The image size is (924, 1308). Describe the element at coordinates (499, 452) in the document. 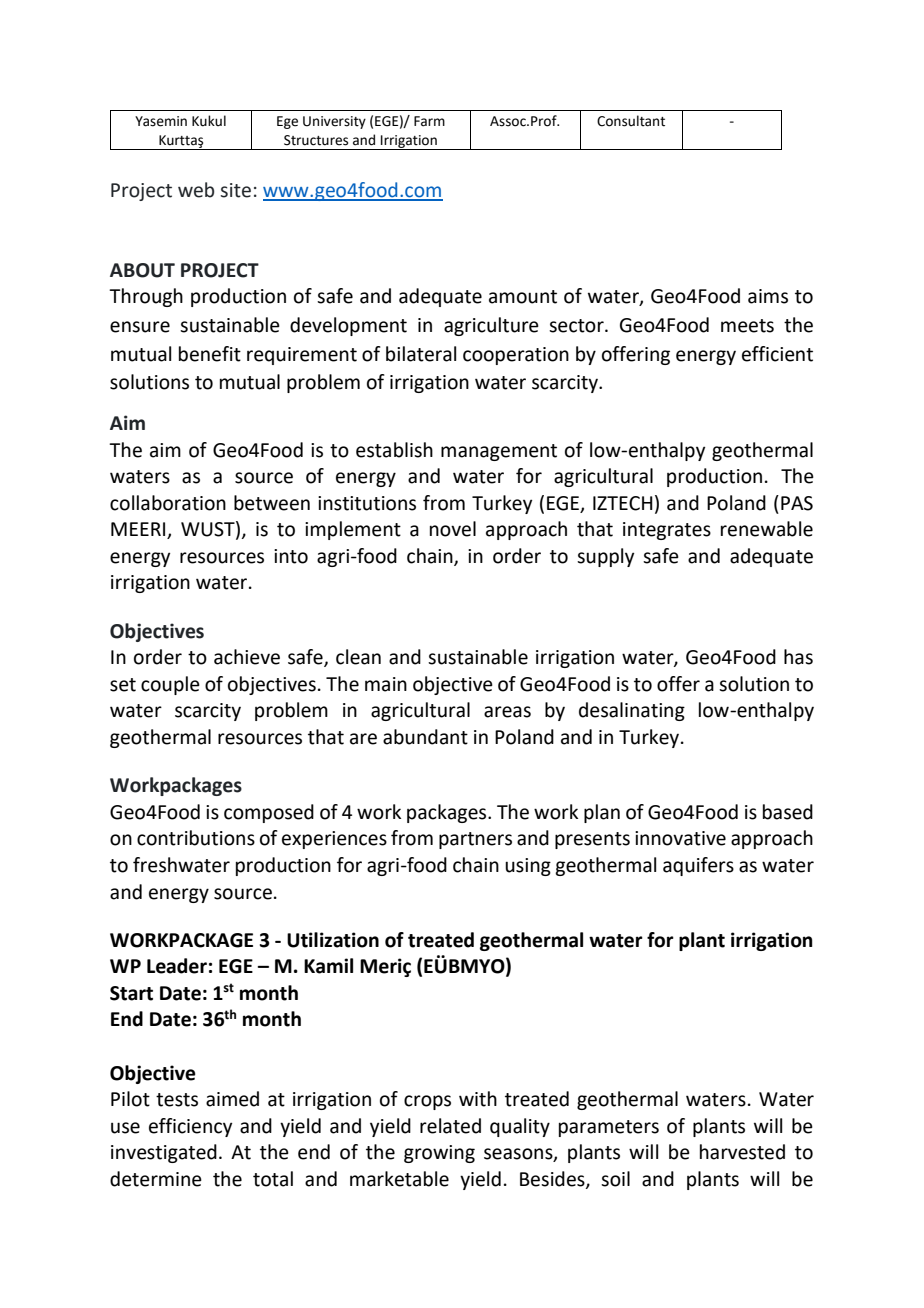

I see `management` at that location.
